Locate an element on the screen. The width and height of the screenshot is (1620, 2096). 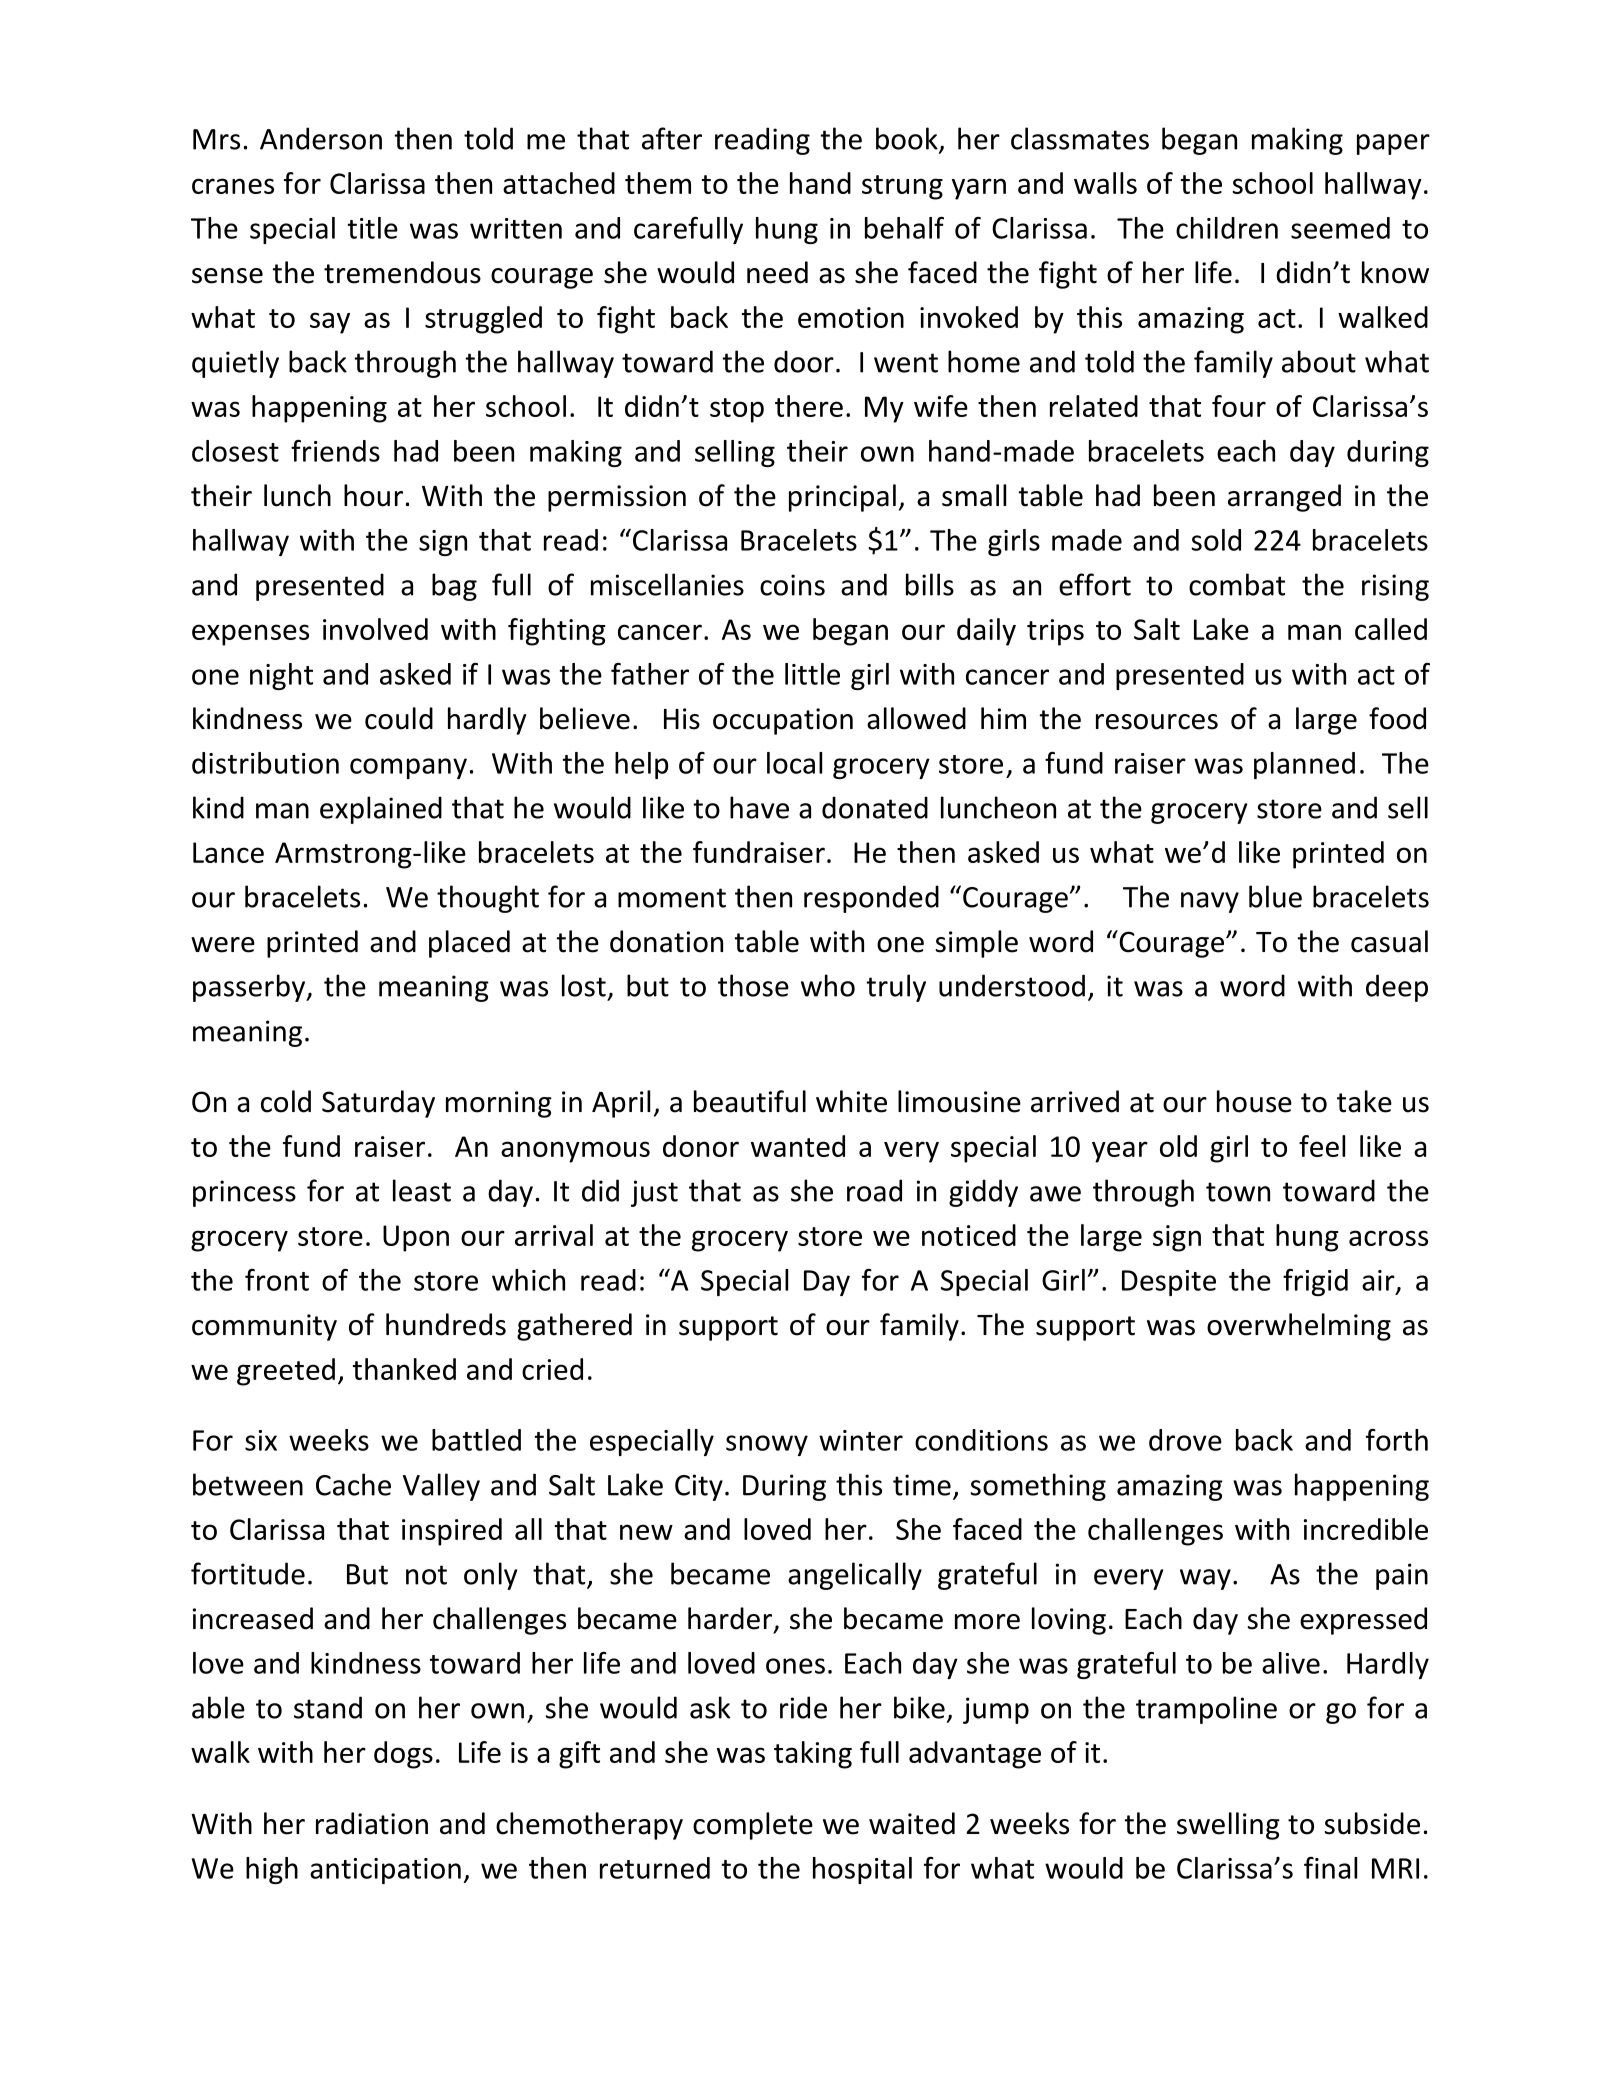
planned is located at coordinates (1304, 765).
